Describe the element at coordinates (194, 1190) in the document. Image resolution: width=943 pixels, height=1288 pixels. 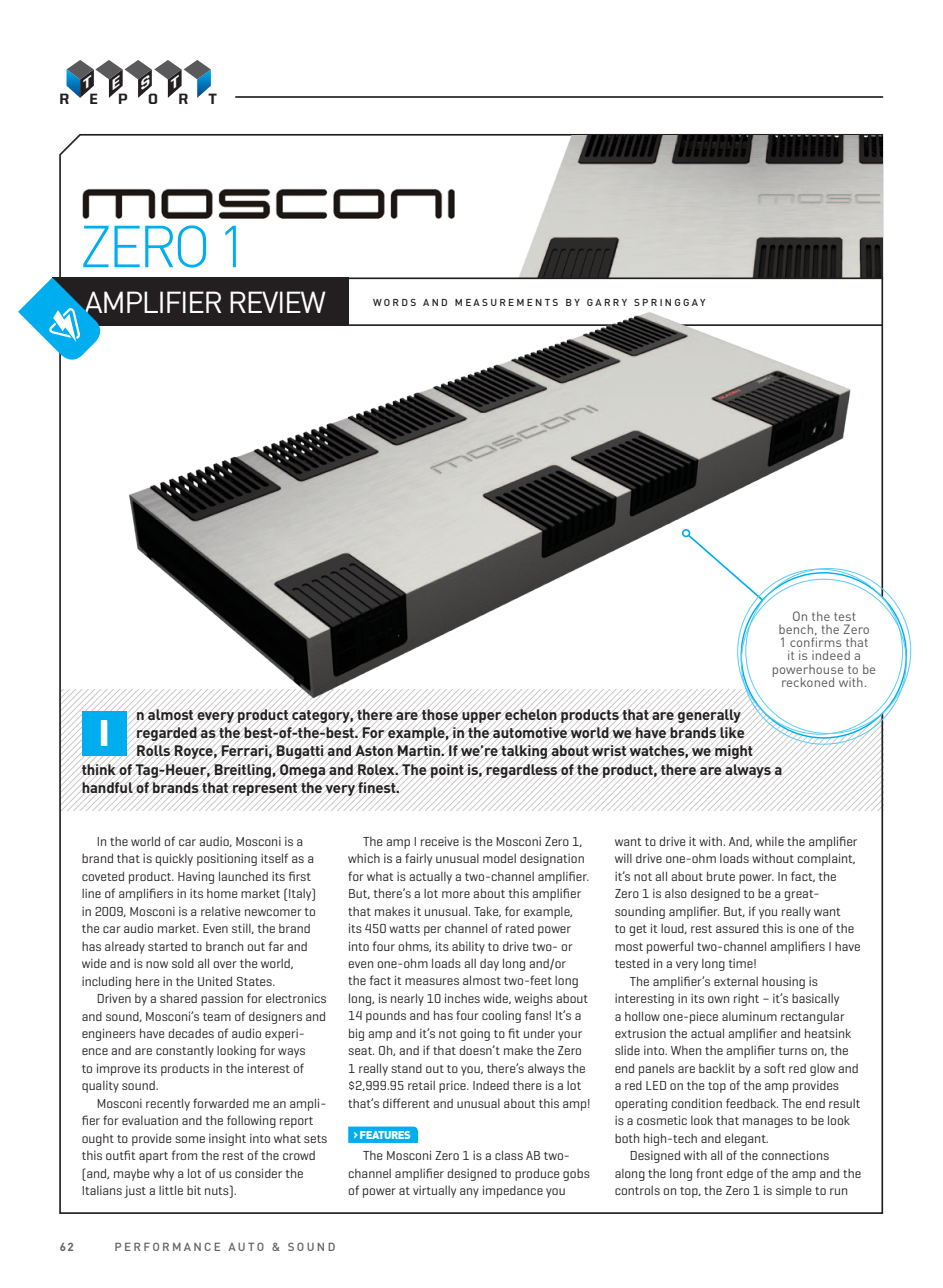
I see `bit` at that location.
